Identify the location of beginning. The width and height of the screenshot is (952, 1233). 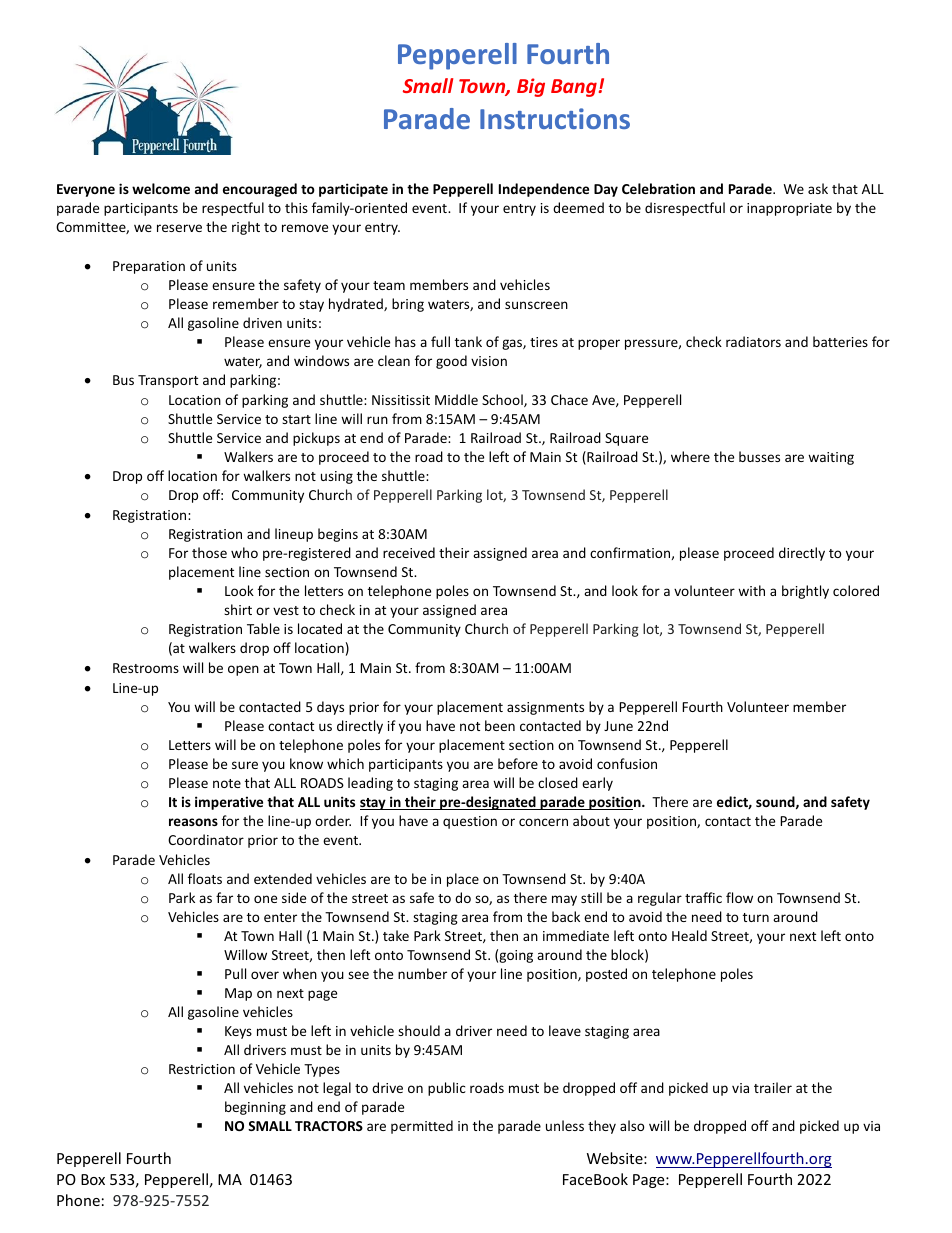
(255, 1108).
